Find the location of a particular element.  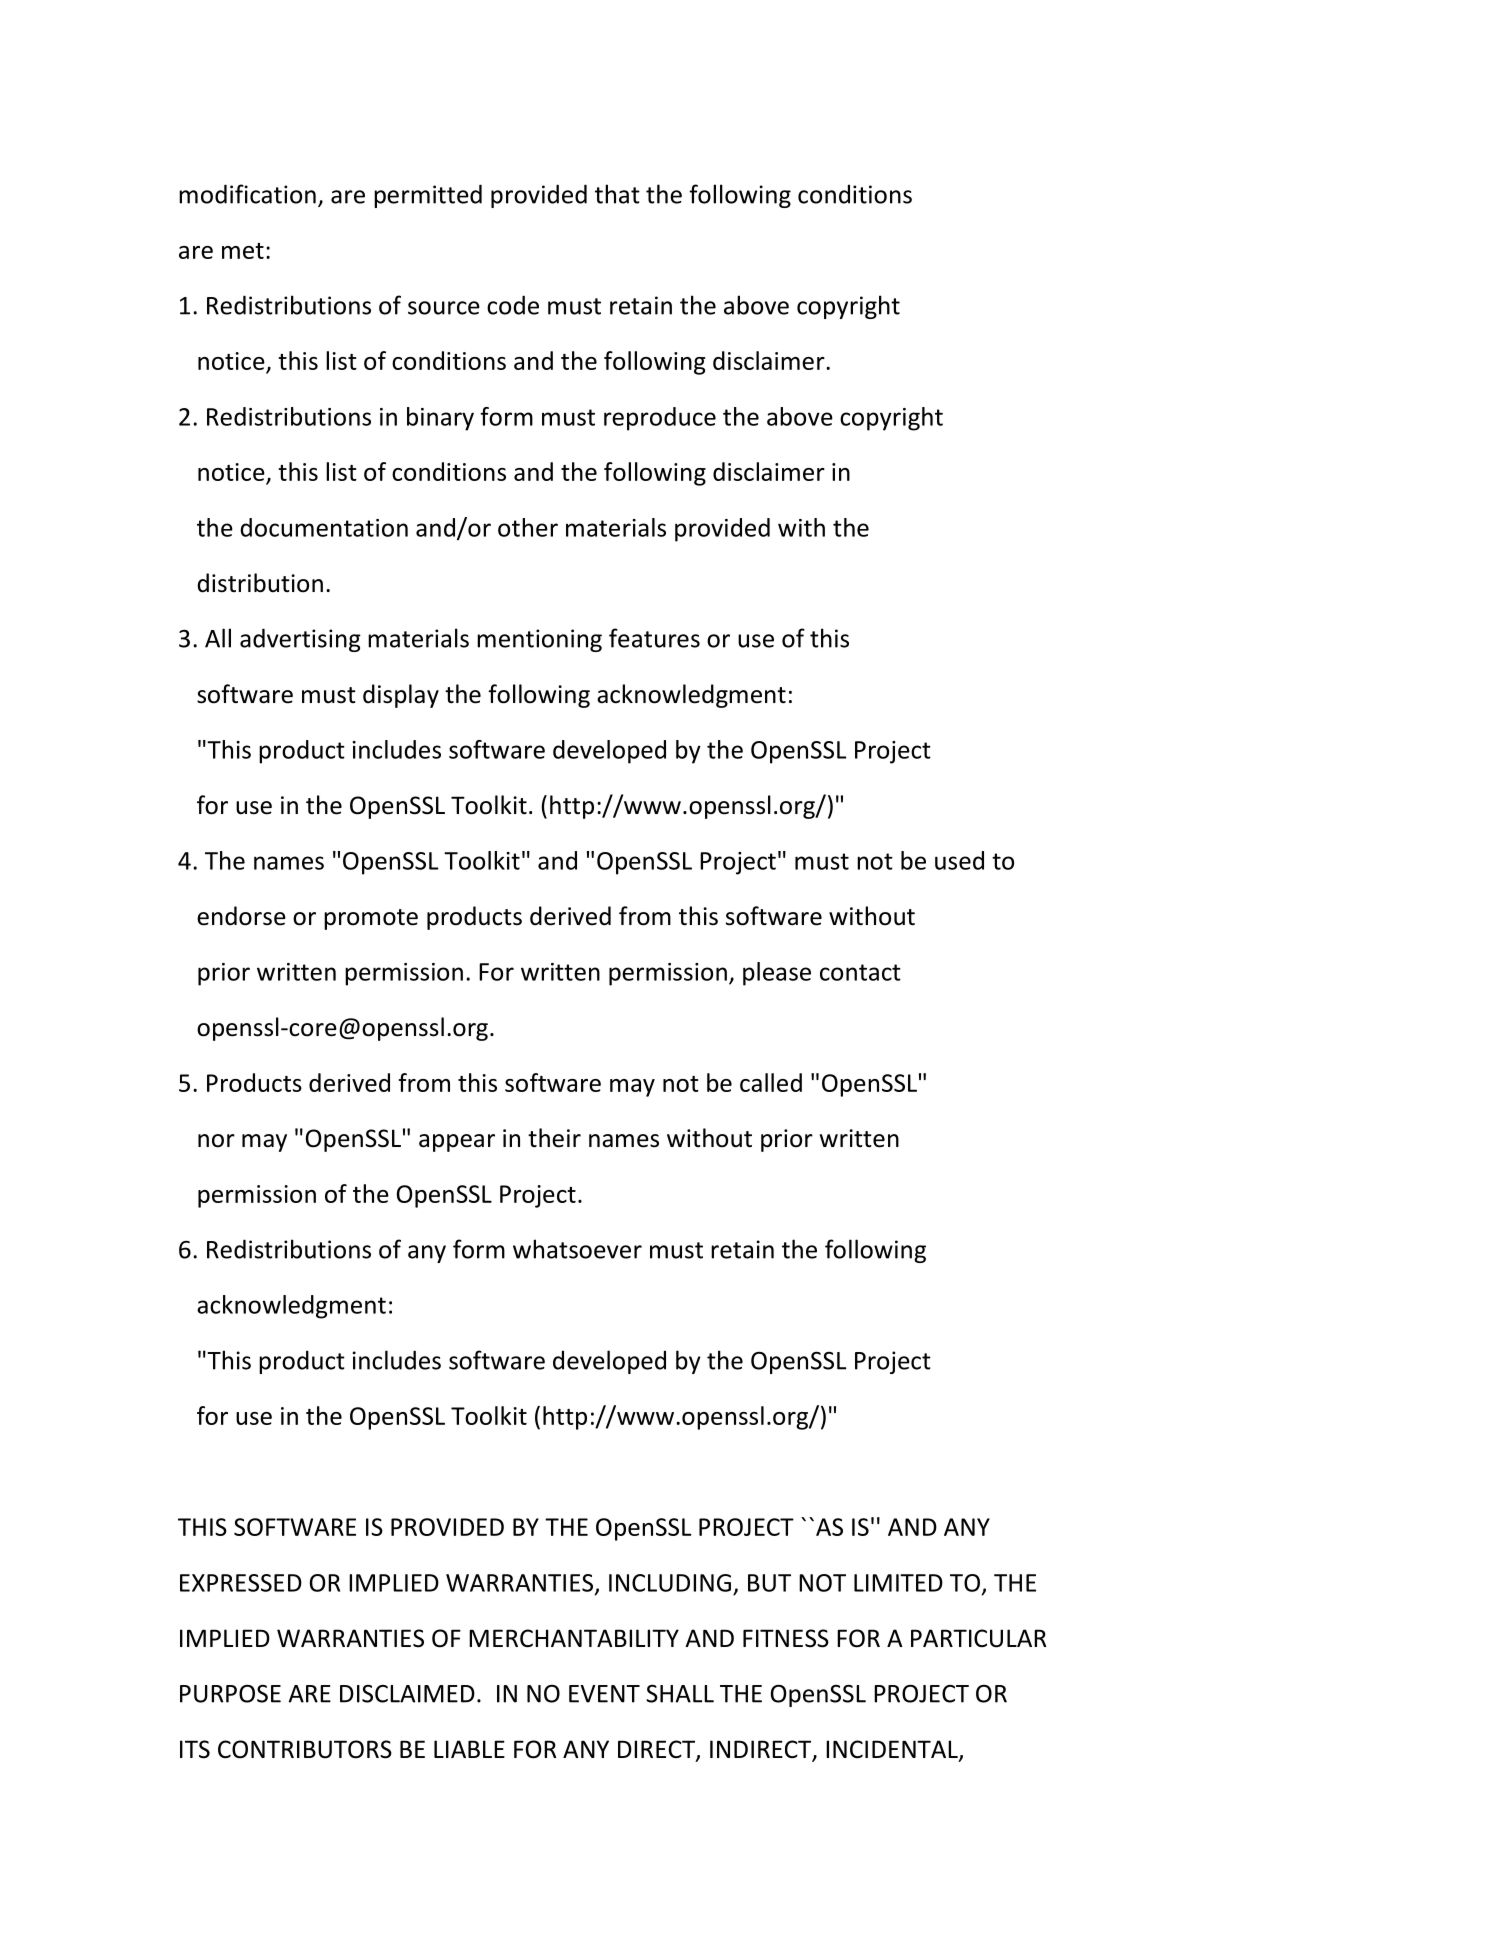

nor is located at coordinates (216, 1141).
